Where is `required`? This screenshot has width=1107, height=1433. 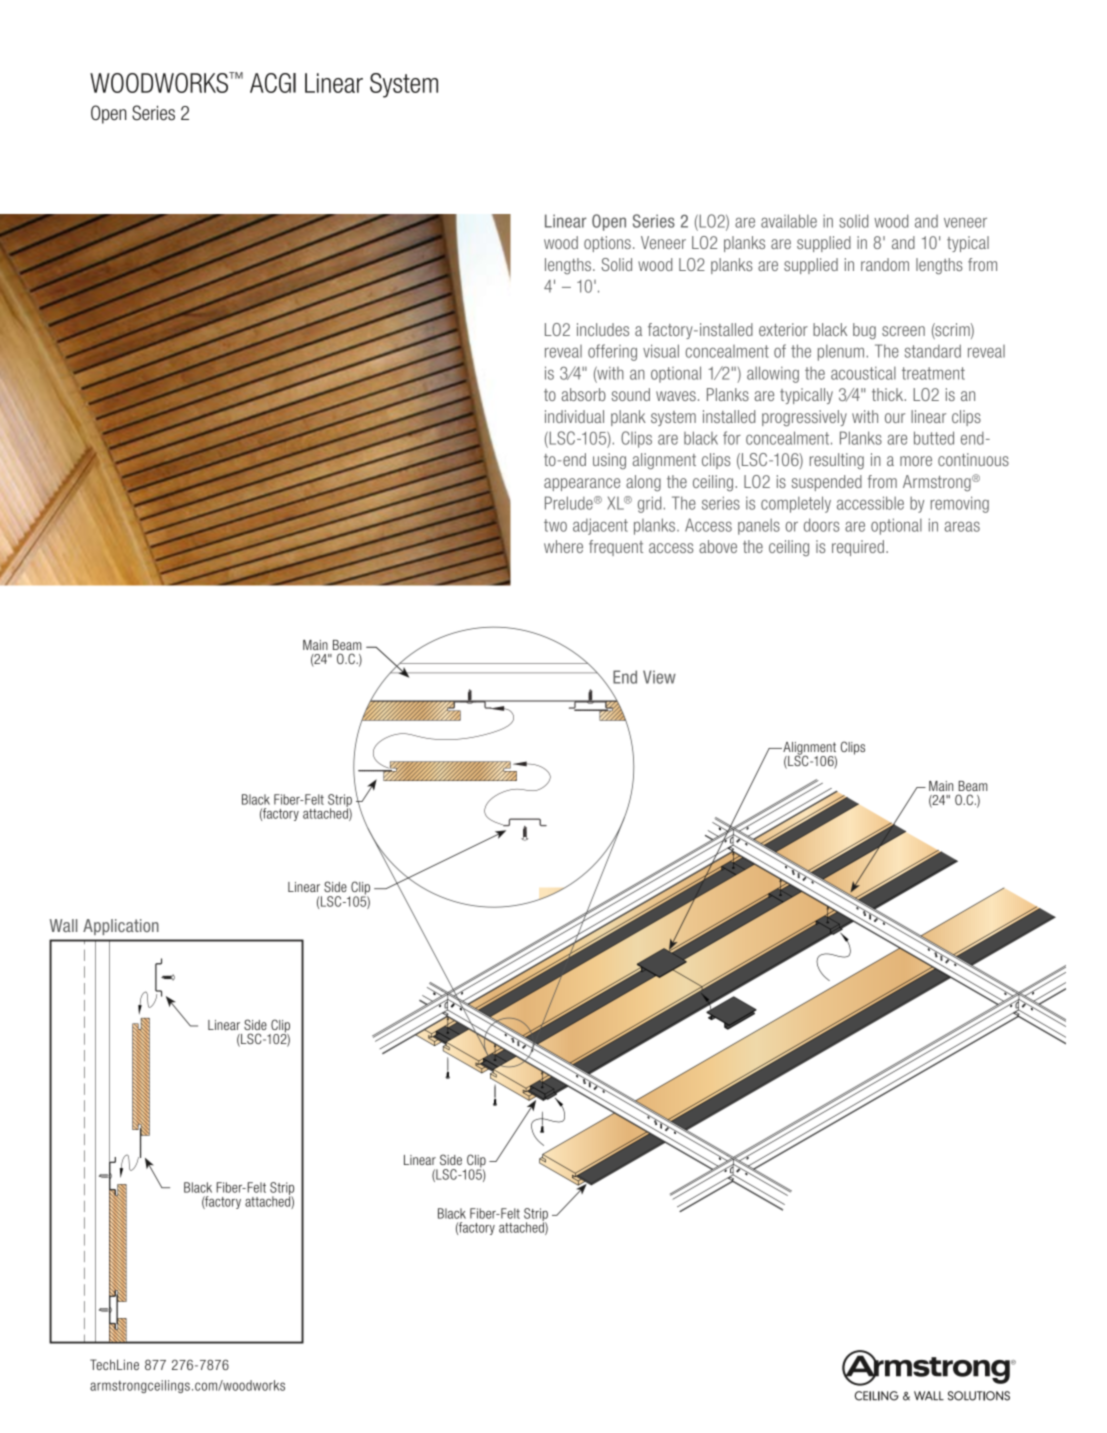 required is located at coordinates (858, 548).
